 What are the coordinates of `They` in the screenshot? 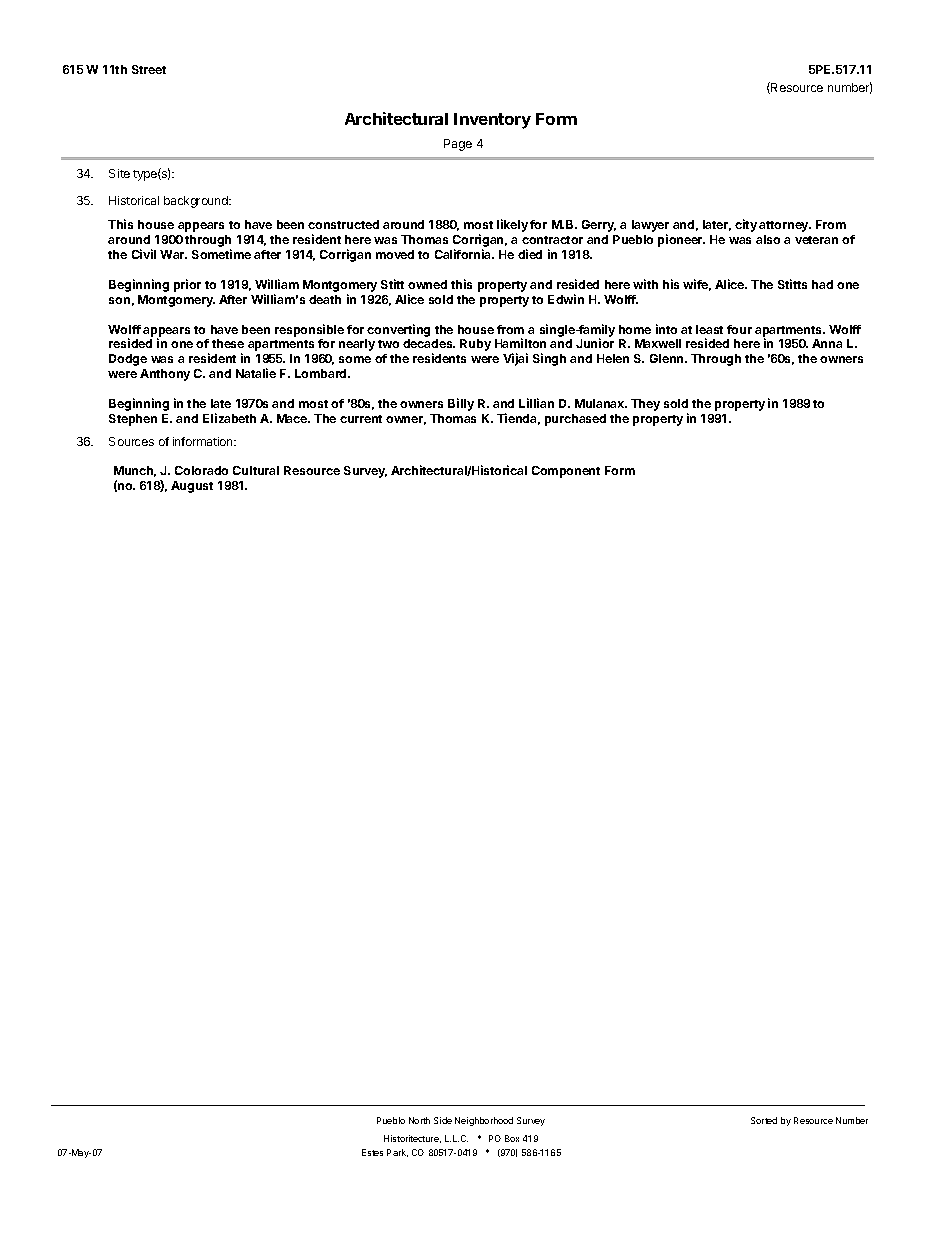 It's located at (645, 405).
